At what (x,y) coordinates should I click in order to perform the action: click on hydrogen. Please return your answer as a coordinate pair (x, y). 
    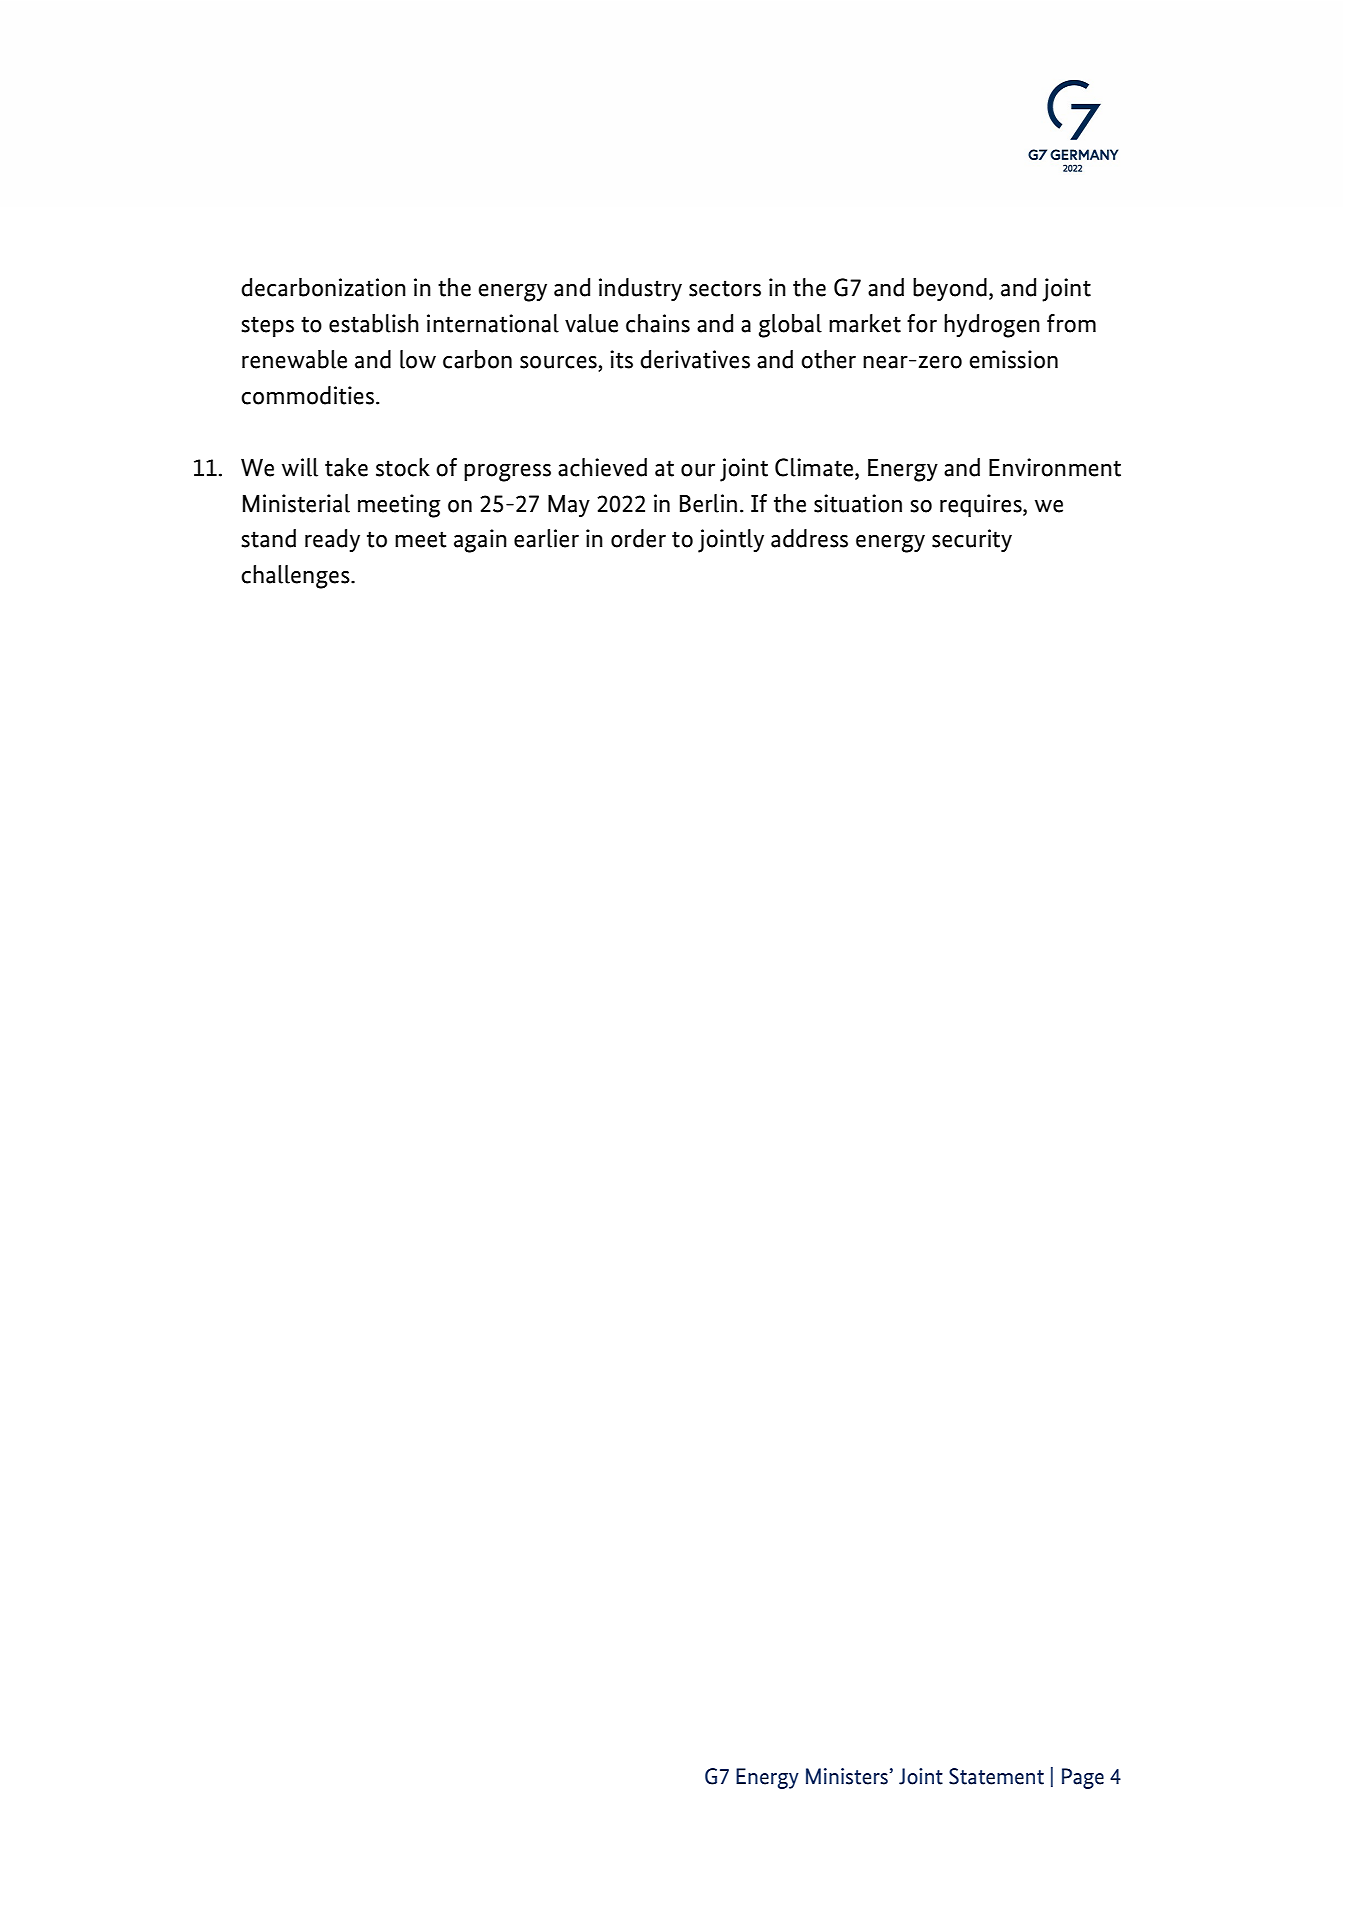
    Looking at the image, I should click on (992, 326).
